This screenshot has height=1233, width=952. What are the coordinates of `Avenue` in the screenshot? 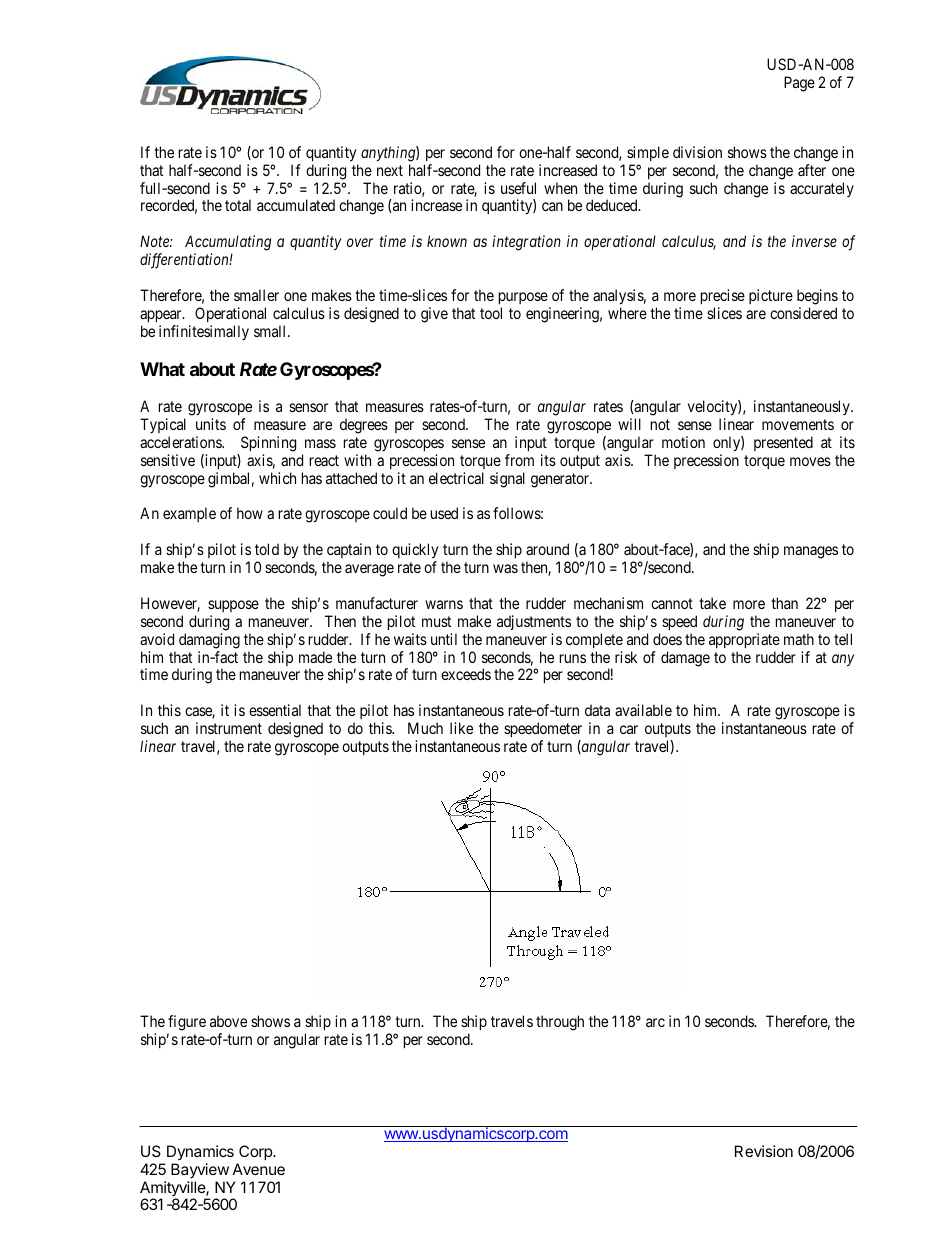 It's located at (259, 1169).
